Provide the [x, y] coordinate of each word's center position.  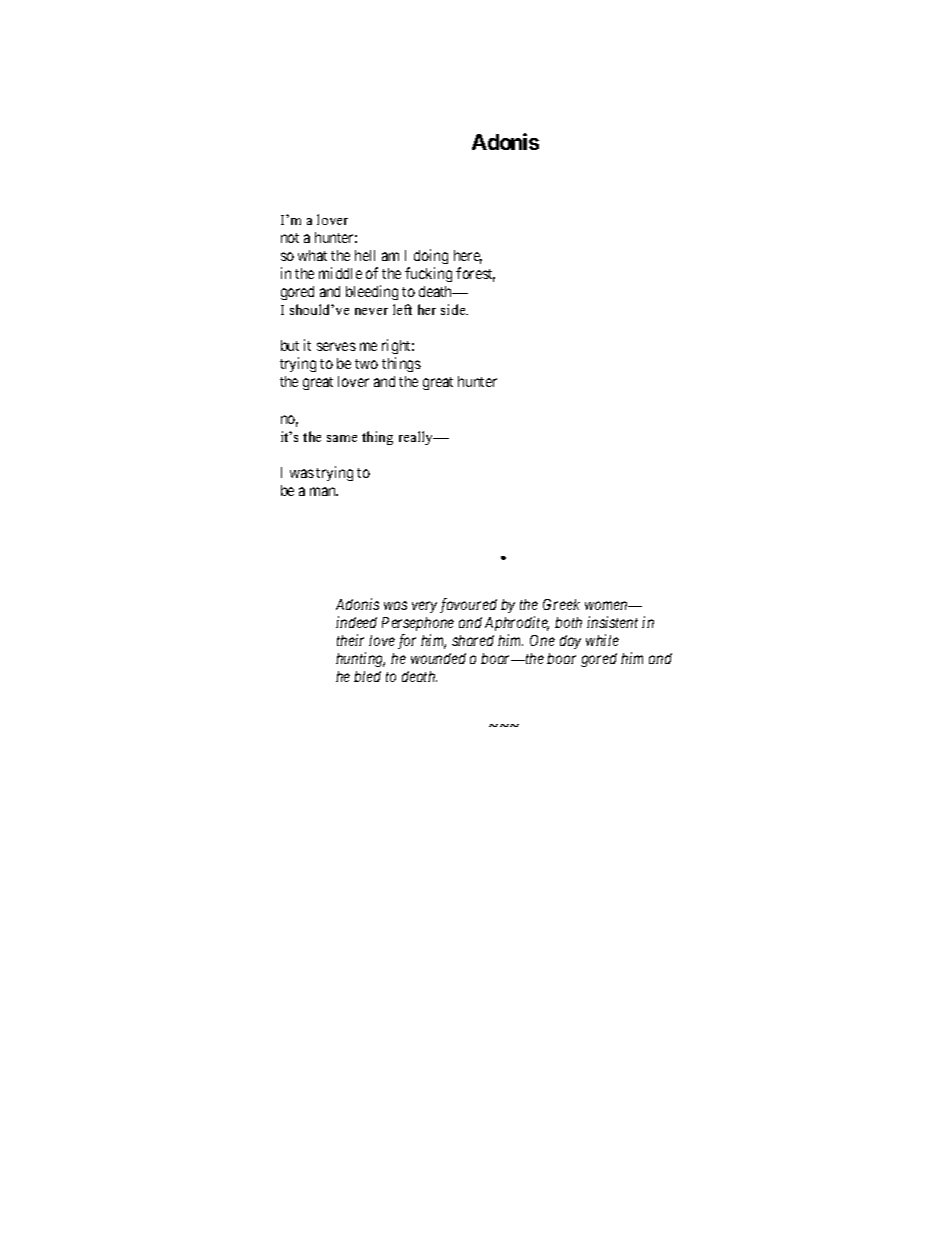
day [570, 642]
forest [475, 274]
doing [431, 258]
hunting [360, 659]
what [312, 255]
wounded [438, 658]
